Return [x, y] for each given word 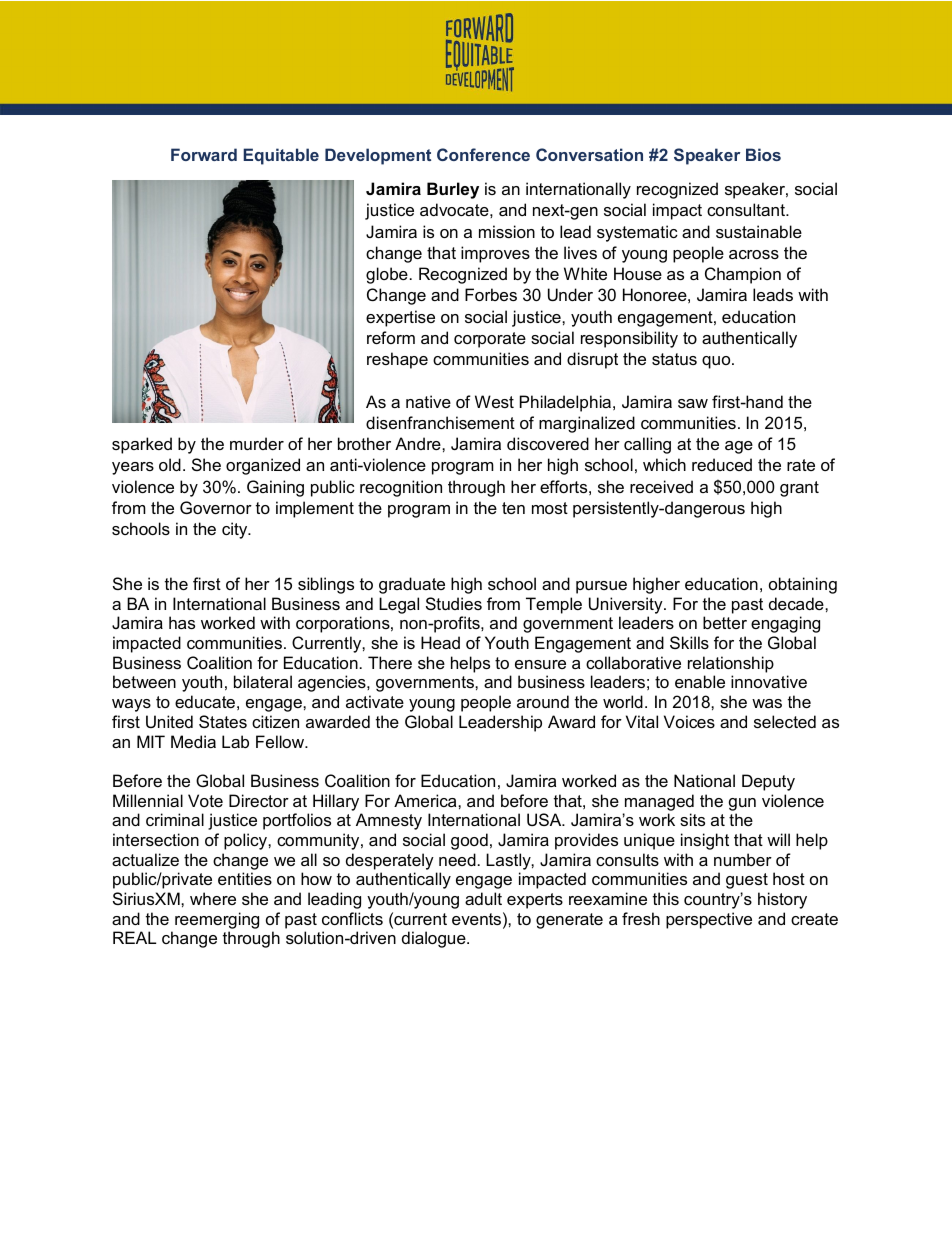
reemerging [217, 920]
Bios [763, 154]
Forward [204, 154]
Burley [453, 190]
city [236, 530]
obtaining [803, 585]
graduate [412, 585]
